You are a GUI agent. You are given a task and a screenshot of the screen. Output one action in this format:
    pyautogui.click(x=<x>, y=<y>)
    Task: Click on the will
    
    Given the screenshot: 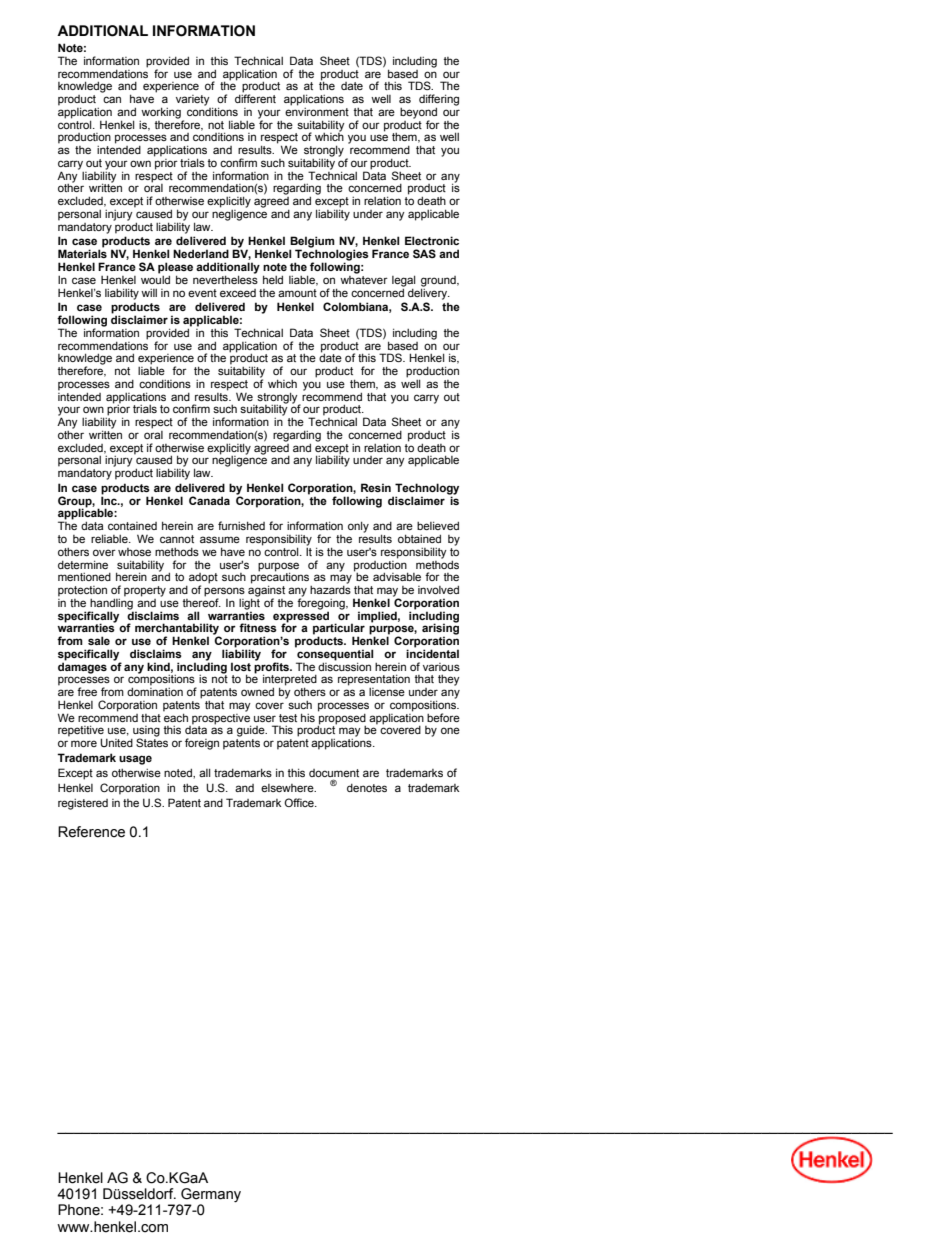 What is the action you would take?
    pyautogui.click(x=149, y=293)
